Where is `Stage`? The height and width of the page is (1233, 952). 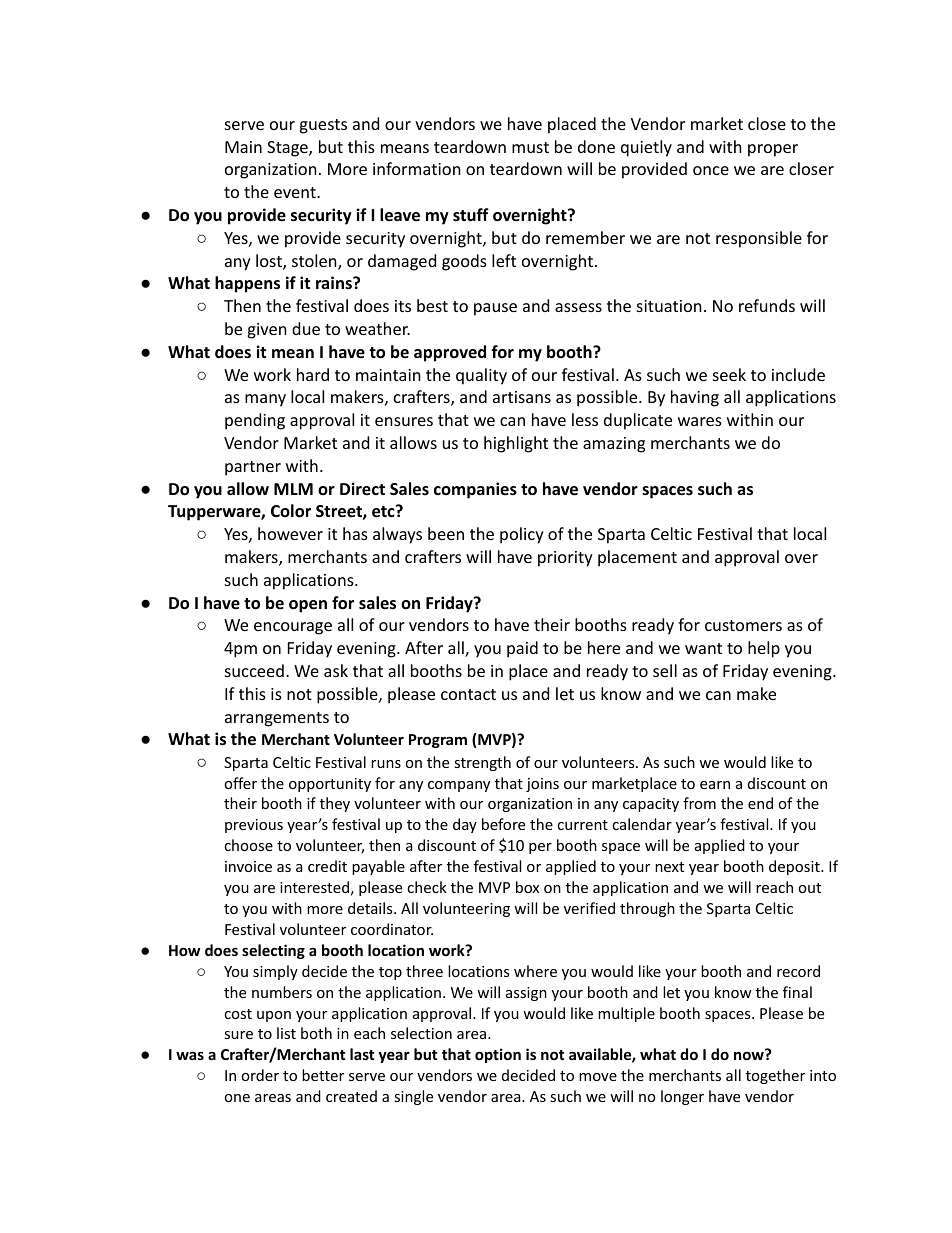
Stage is located at coordinates (288, 149).
